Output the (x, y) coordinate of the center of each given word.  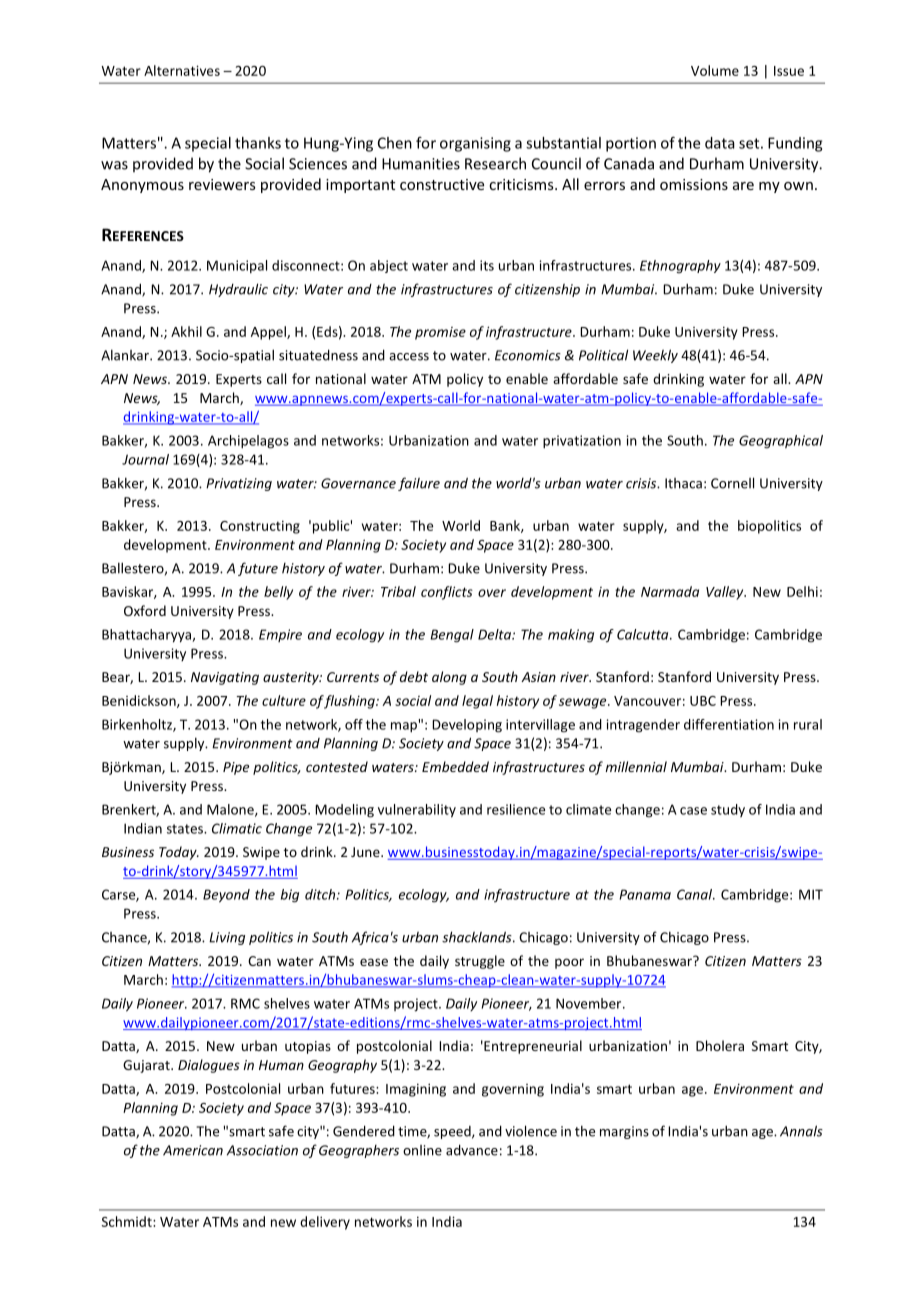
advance (472, 1150)
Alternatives (182, 70)
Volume (715, 70)
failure (419, 484)
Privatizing (239, 484)
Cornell (732, 483)
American (193, 1150)
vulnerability (417, 811)
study (728, 810)
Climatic (237, 828)
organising (475, 144)
